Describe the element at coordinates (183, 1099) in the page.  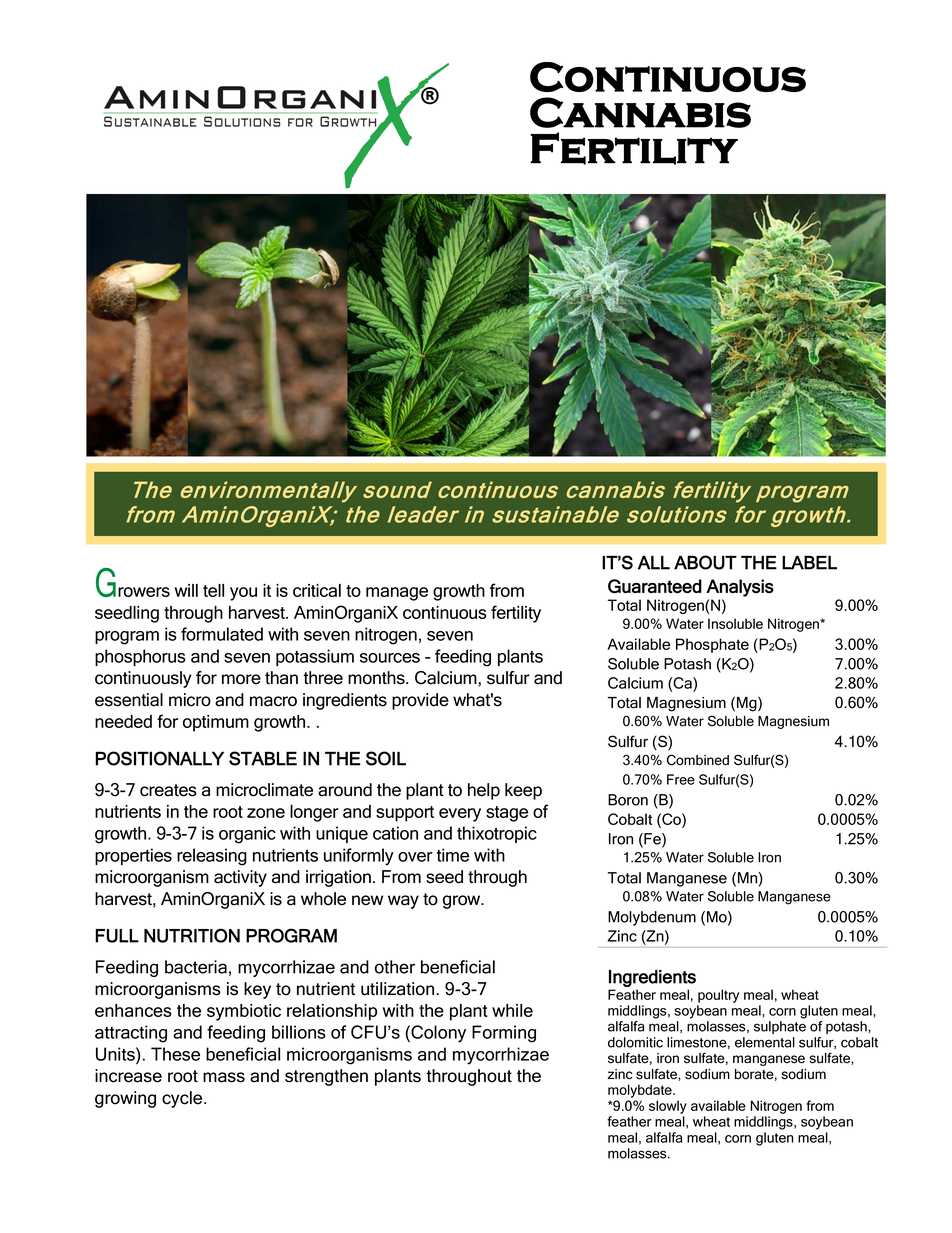
I see `cycle` at that location.
